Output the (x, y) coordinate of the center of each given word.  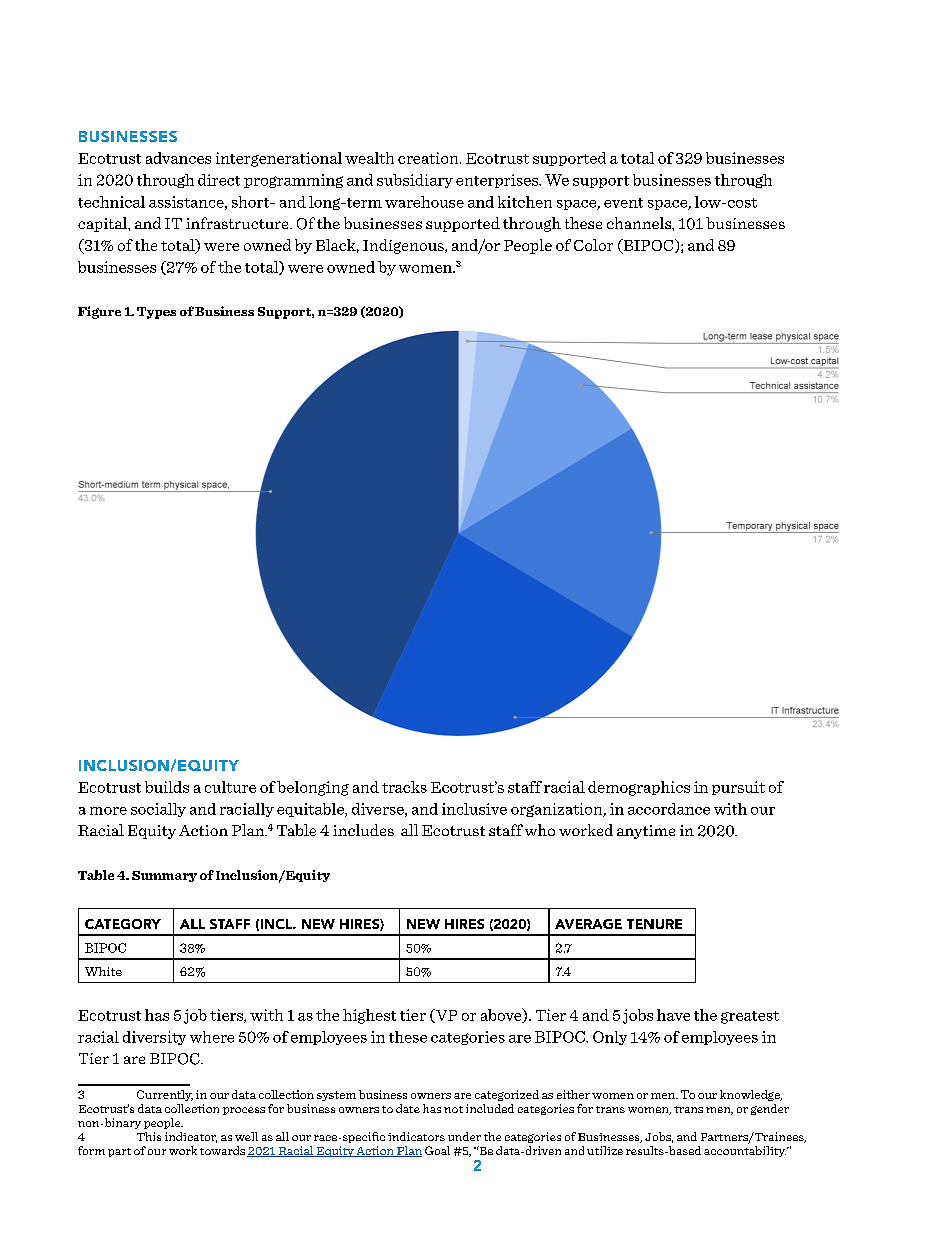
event (623, 203)
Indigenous (404, 246)
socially (158, 810)
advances (178, 158)
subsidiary (415, 181)
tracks (404, 787)
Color (593, 245)
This (149, 1136)
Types (156, 313)
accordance (669, 809)
